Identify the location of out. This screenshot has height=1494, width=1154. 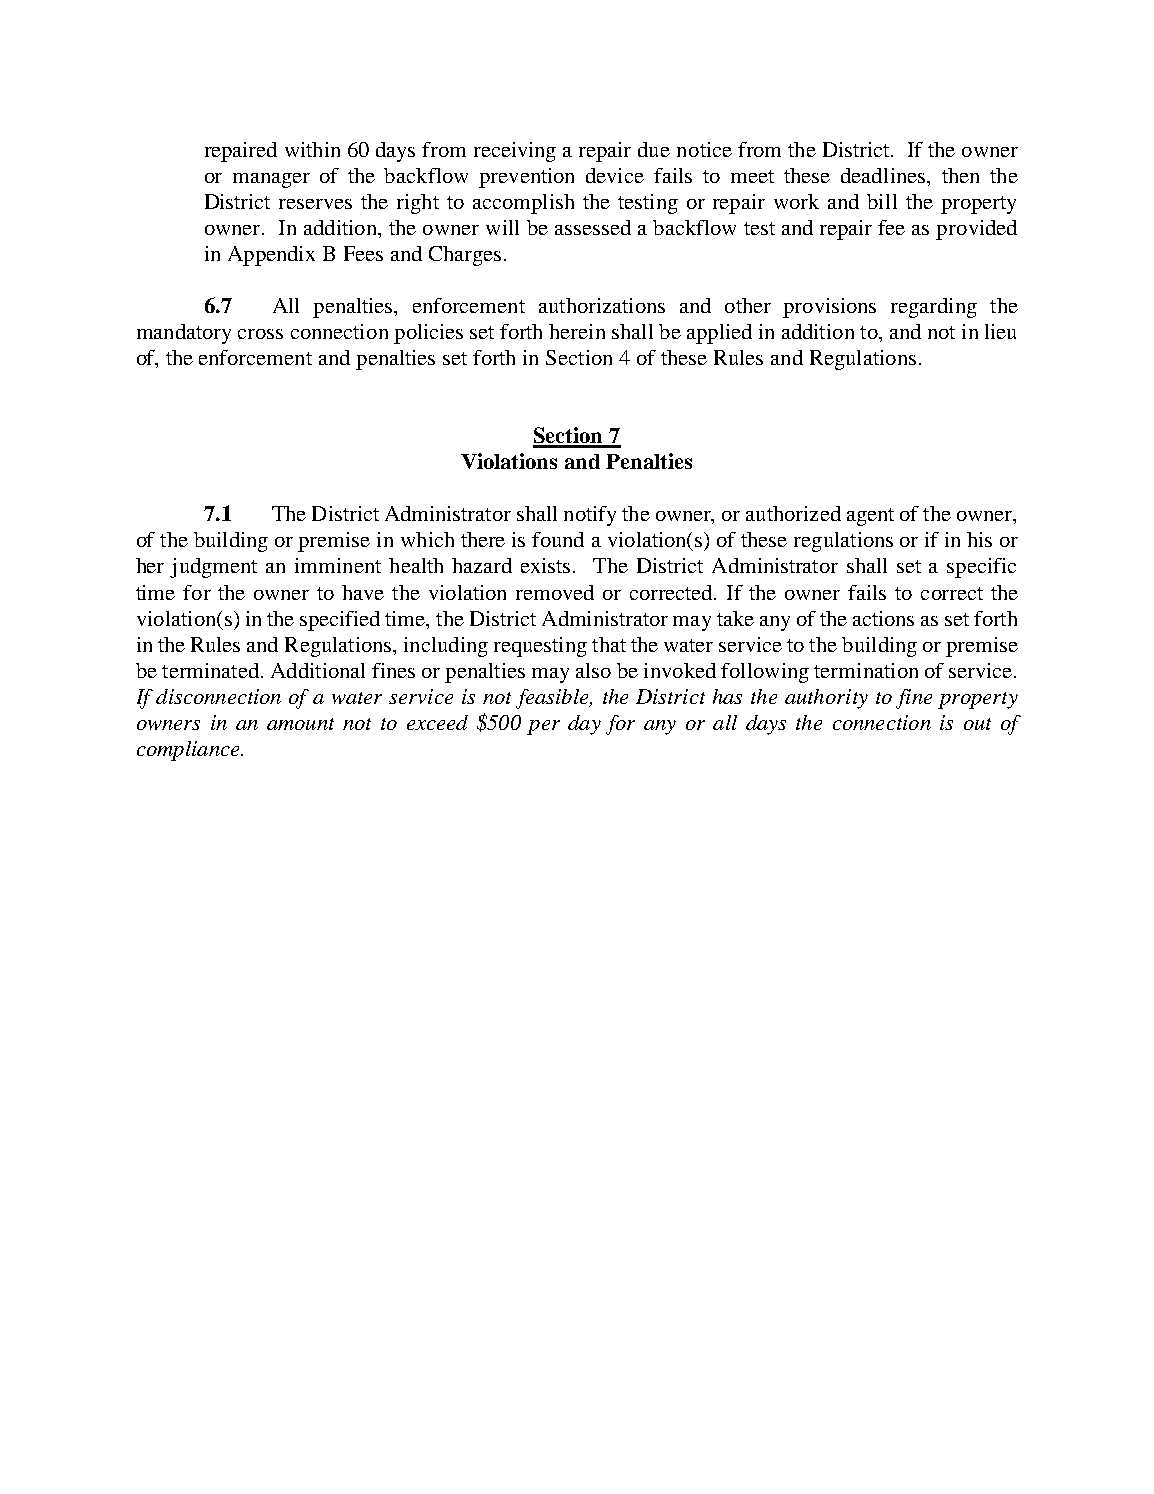
(977, 724).
